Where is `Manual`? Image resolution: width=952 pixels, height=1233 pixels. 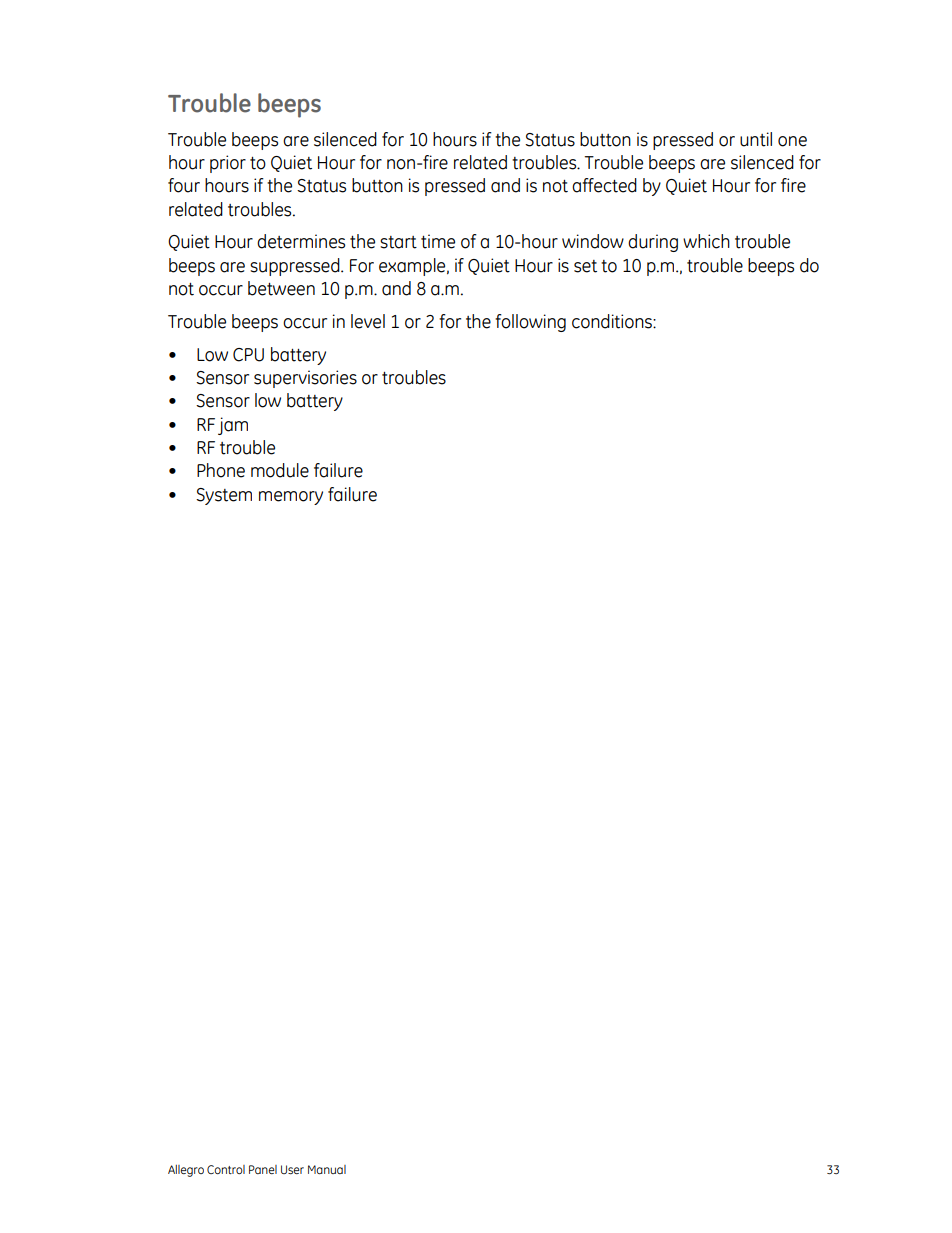 Manual is located at coordinates (327, 1169).
